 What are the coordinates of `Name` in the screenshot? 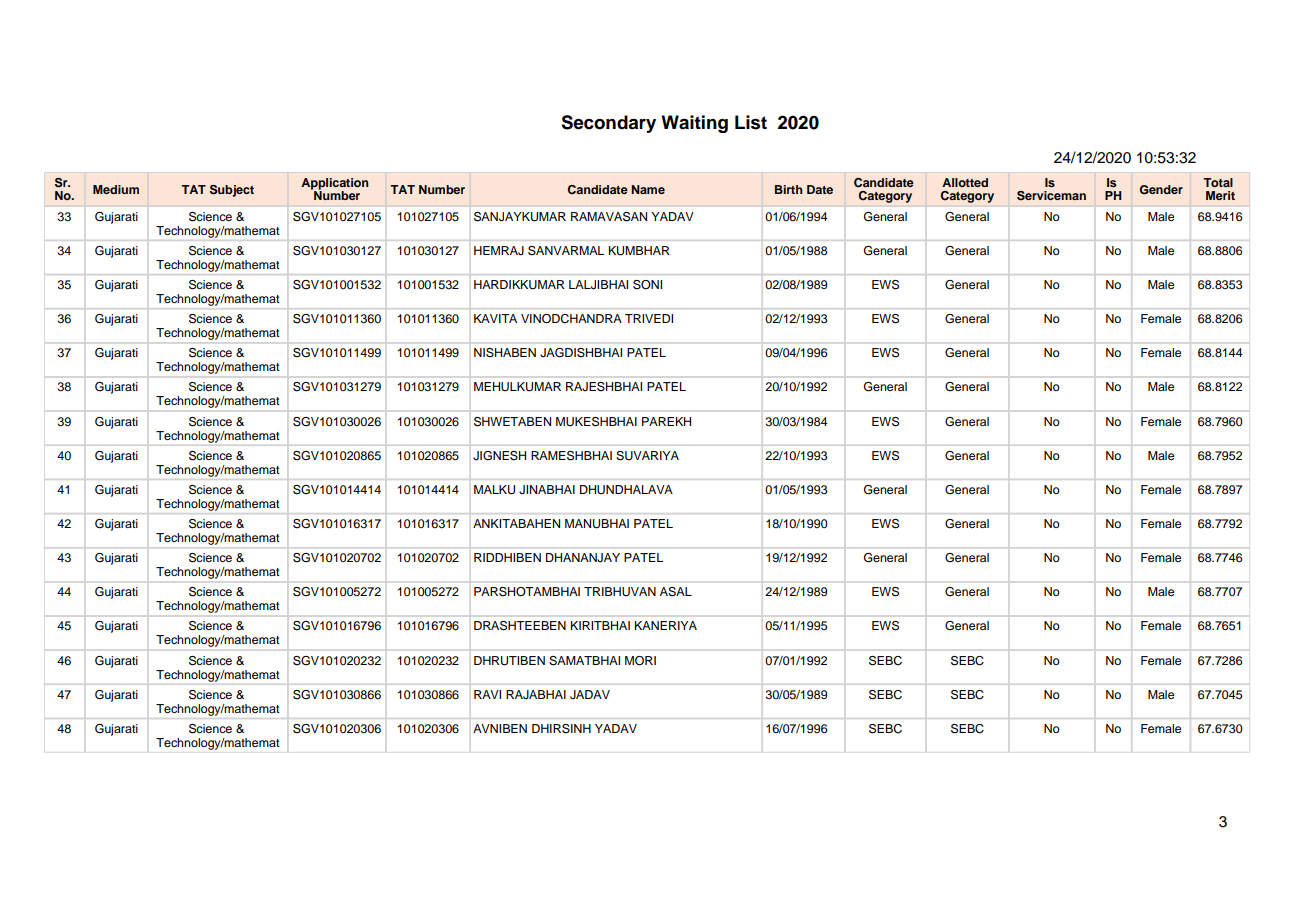 It's located at (648, 189).
